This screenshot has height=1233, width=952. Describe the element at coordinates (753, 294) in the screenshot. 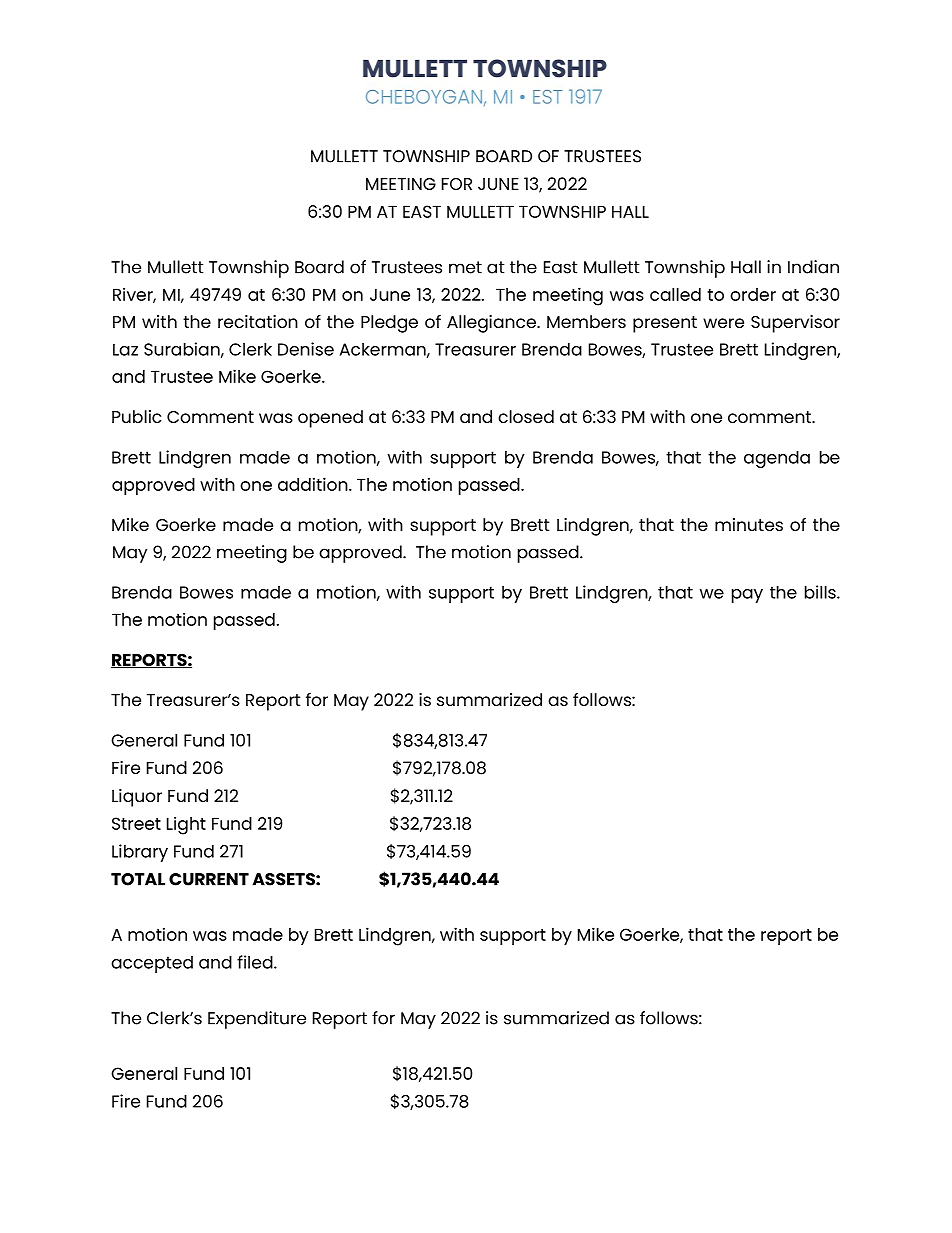

I see `order` at that location.
